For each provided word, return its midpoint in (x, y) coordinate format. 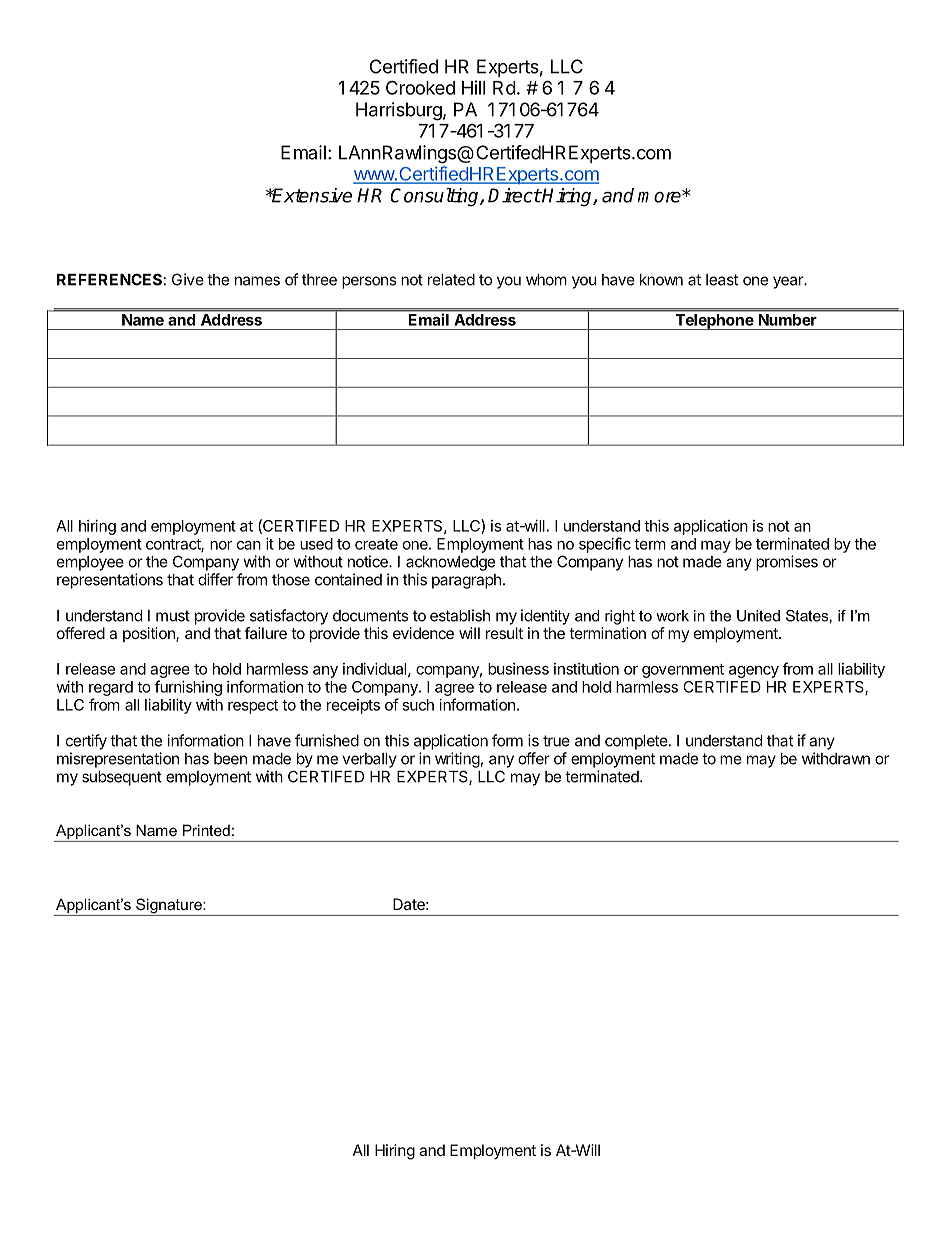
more (660, 196)
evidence (423, 633)
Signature (169, 907)
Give (188, 279)
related (451, 280)
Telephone (714, 322)
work (672, 616)
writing (457, 760)
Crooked (420, 87)
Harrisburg (399, 111)
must (173, 616)
